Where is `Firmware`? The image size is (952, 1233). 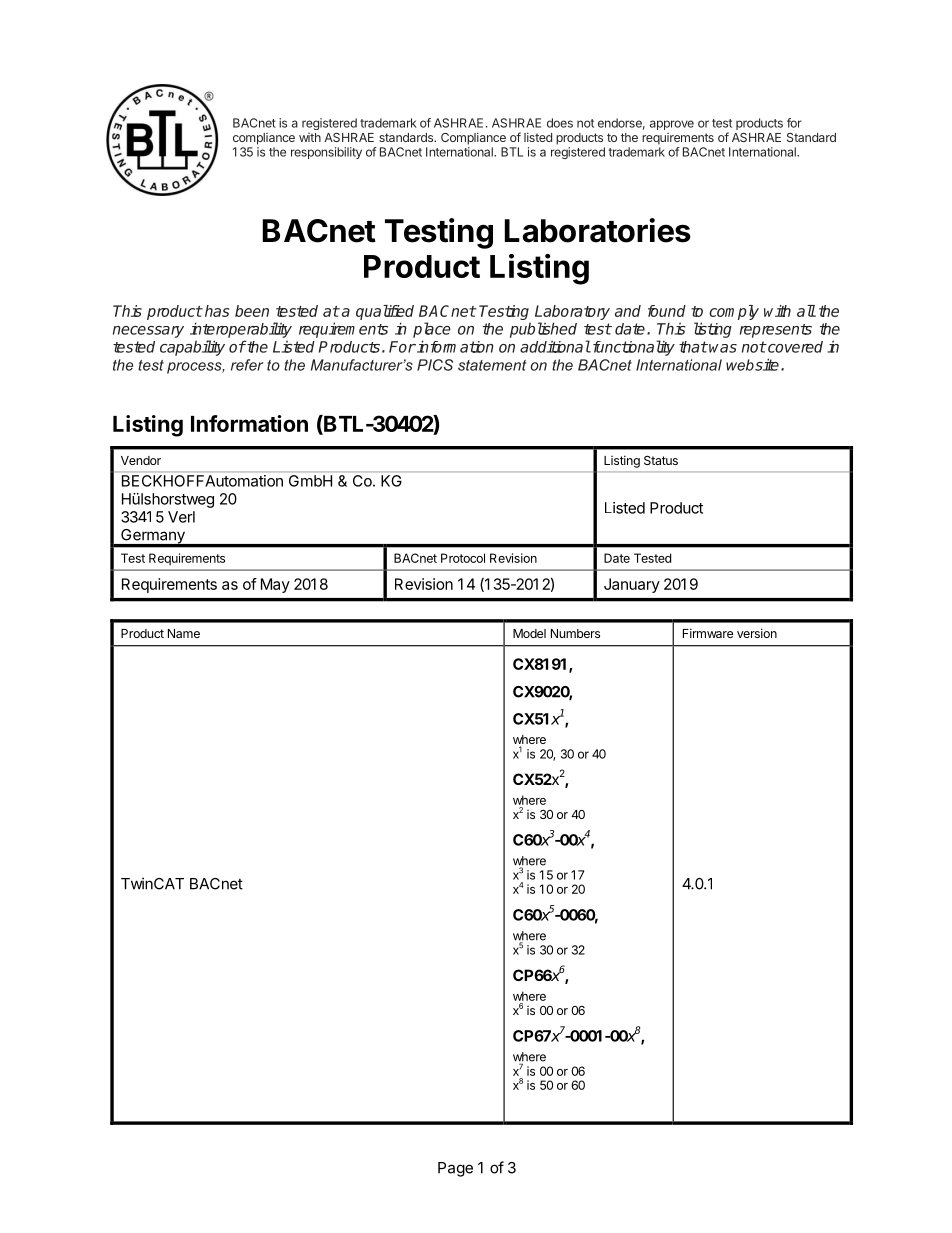 Firmware is located at coordinates (708, 633).
